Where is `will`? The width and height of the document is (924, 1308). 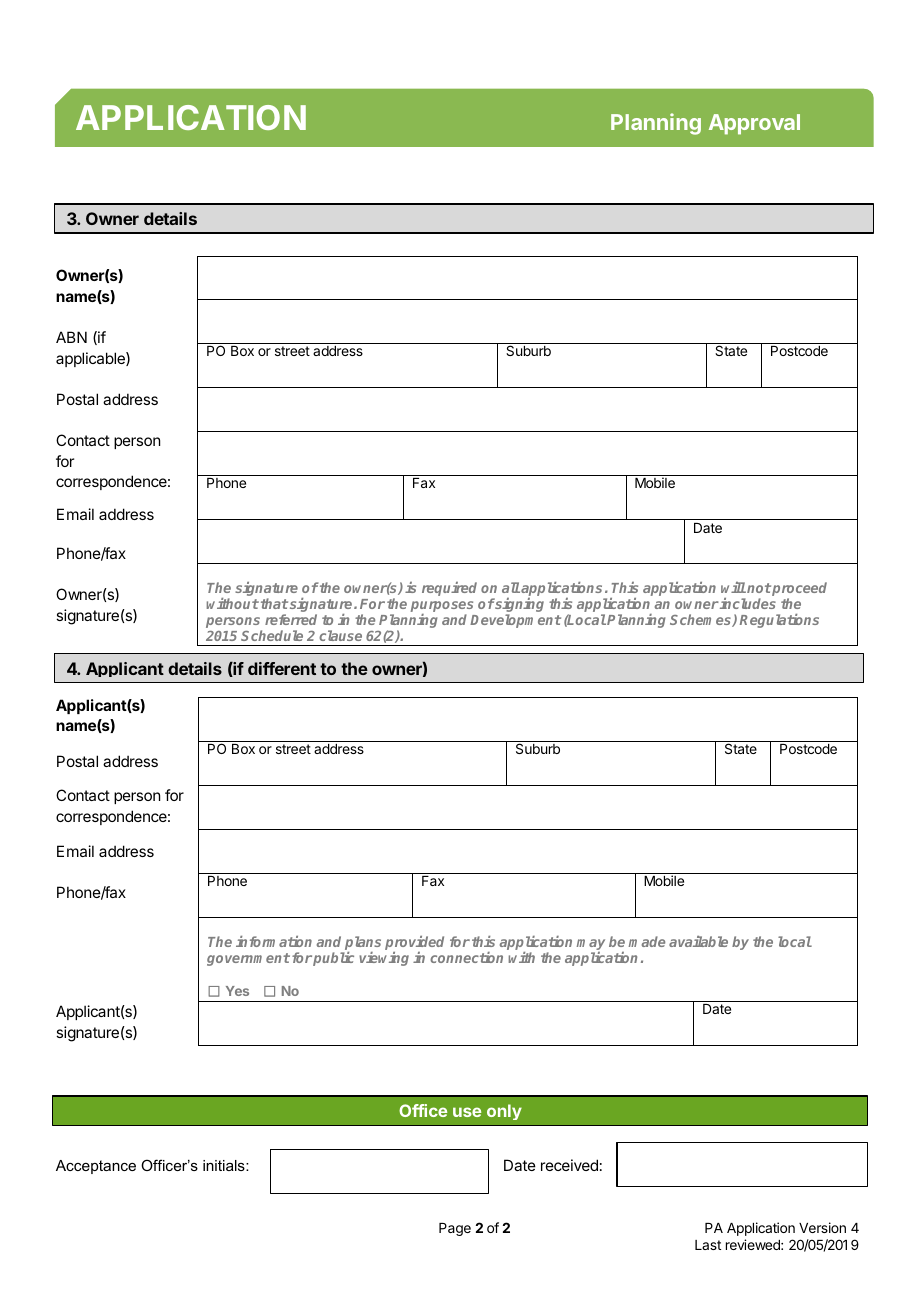 will is located at coordinates (733, 587).
